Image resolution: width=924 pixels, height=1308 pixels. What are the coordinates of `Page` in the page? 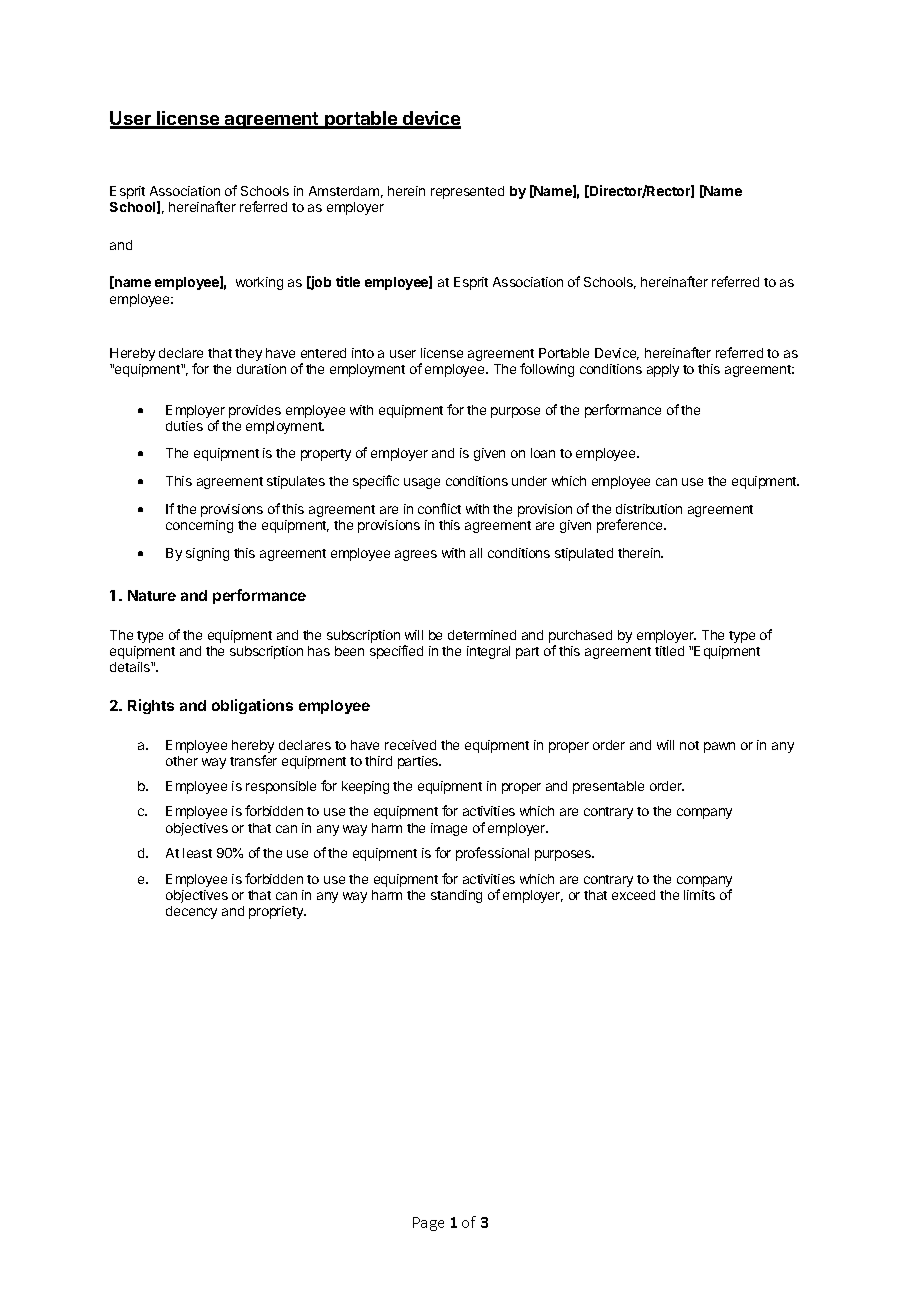 It's located at (428, 1224).
